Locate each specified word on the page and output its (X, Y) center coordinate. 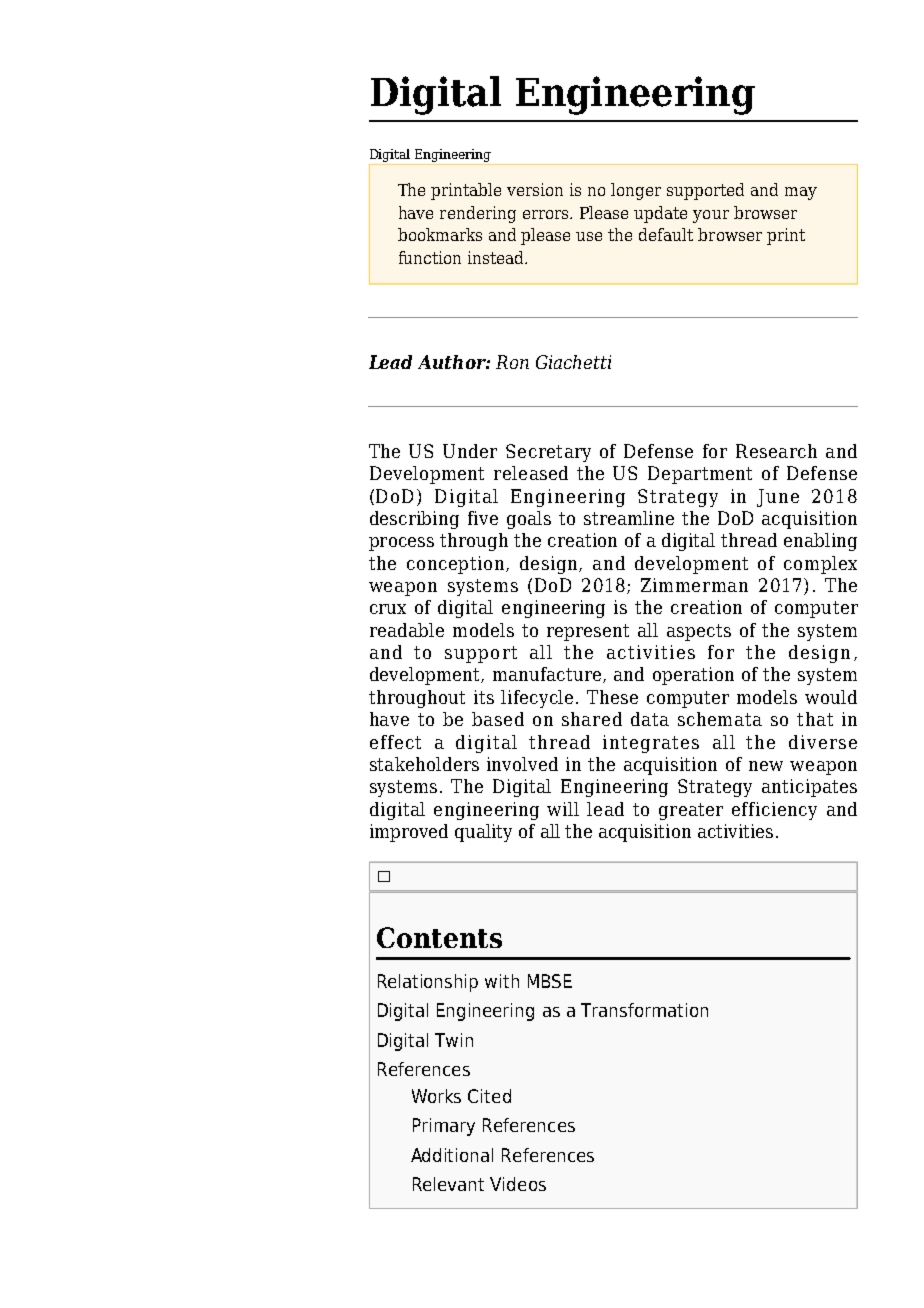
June (778, 498)
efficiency (774, 811)
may (801, 193)
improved (409, 833)
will (563, 809)
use (589, 236)
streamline (629, 518)
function (430, 257)
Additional (452, 1155)
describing (414, 520)
